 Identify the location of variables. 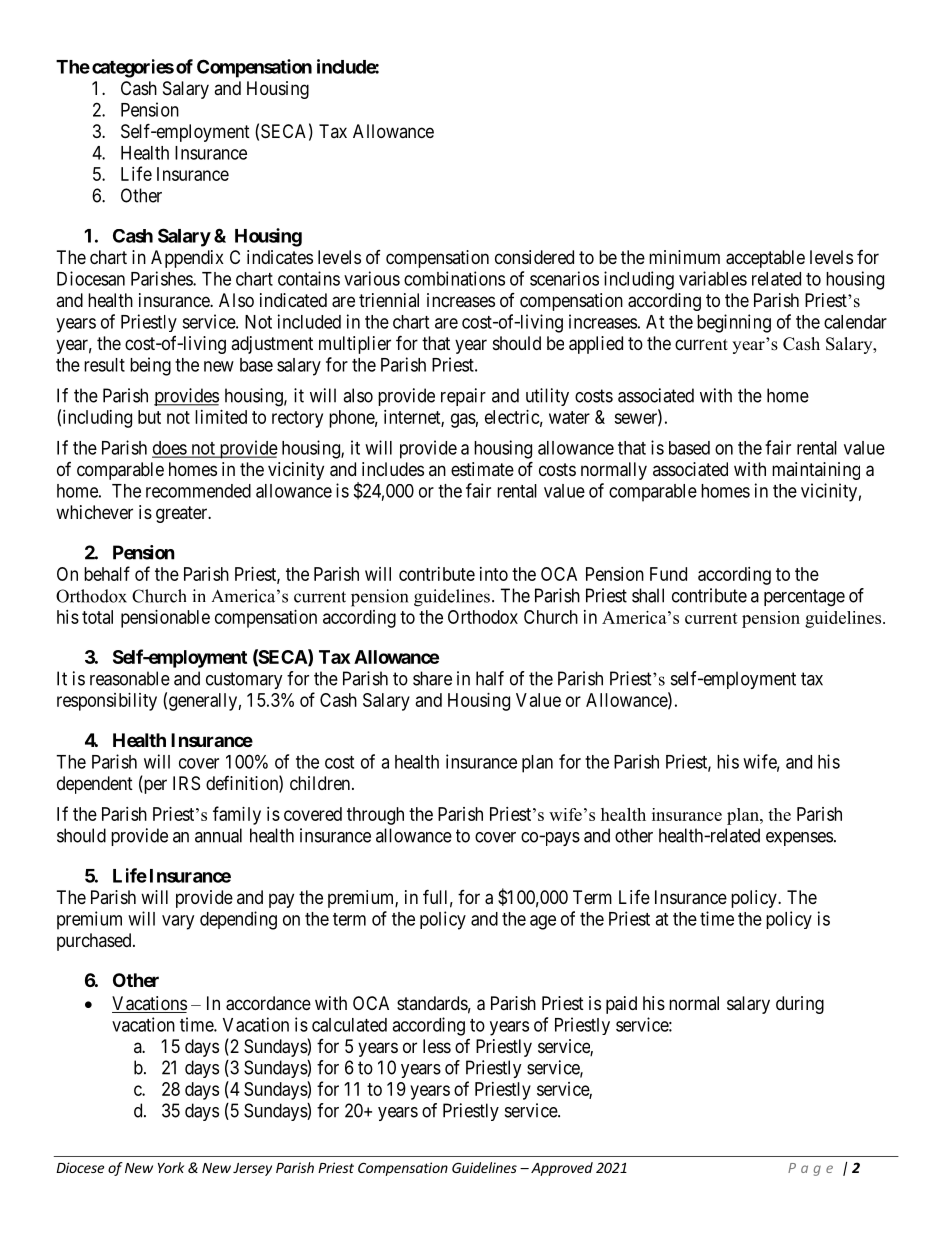
(713, 278).
